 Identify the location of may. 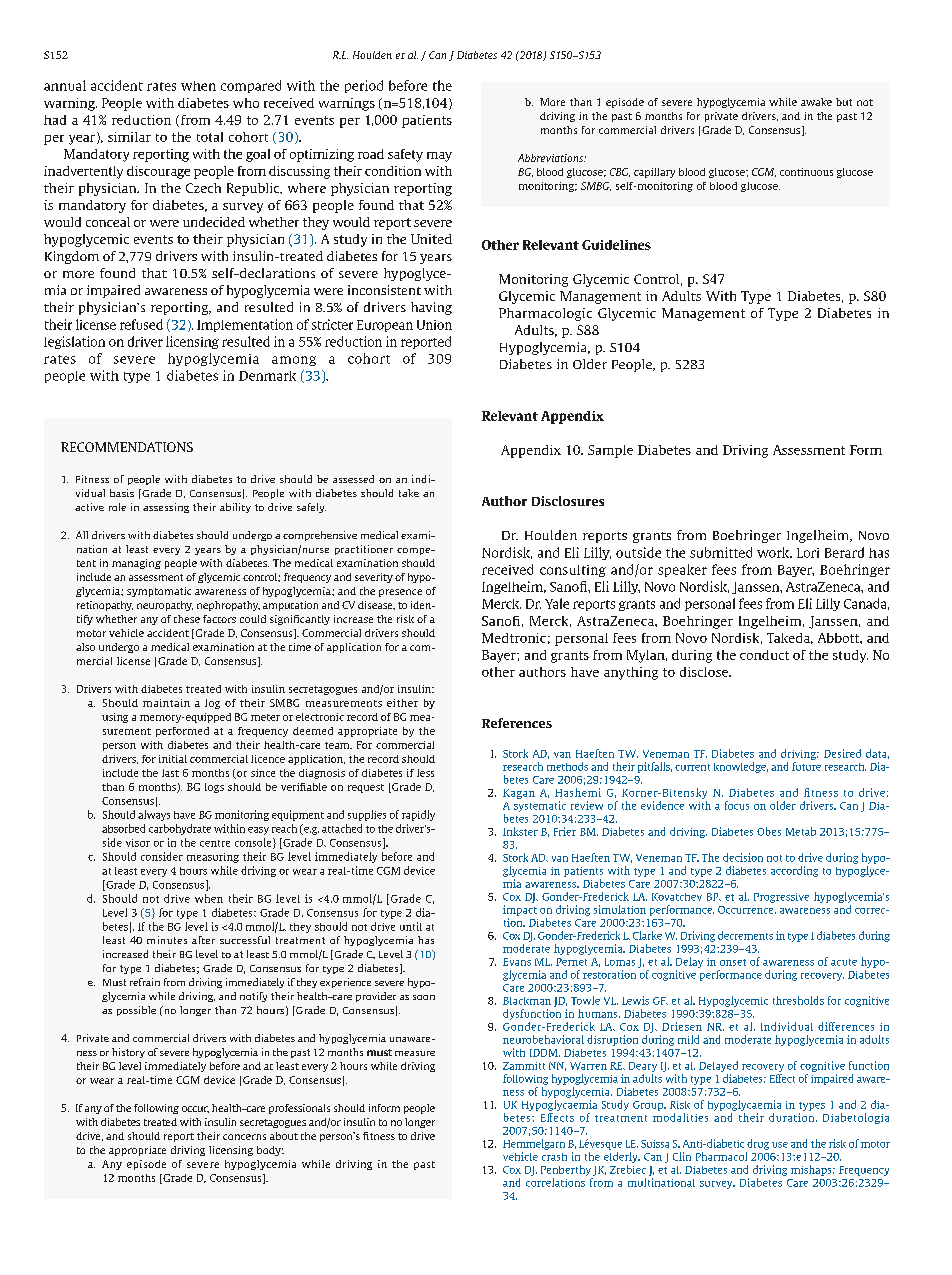
(439, 157).
